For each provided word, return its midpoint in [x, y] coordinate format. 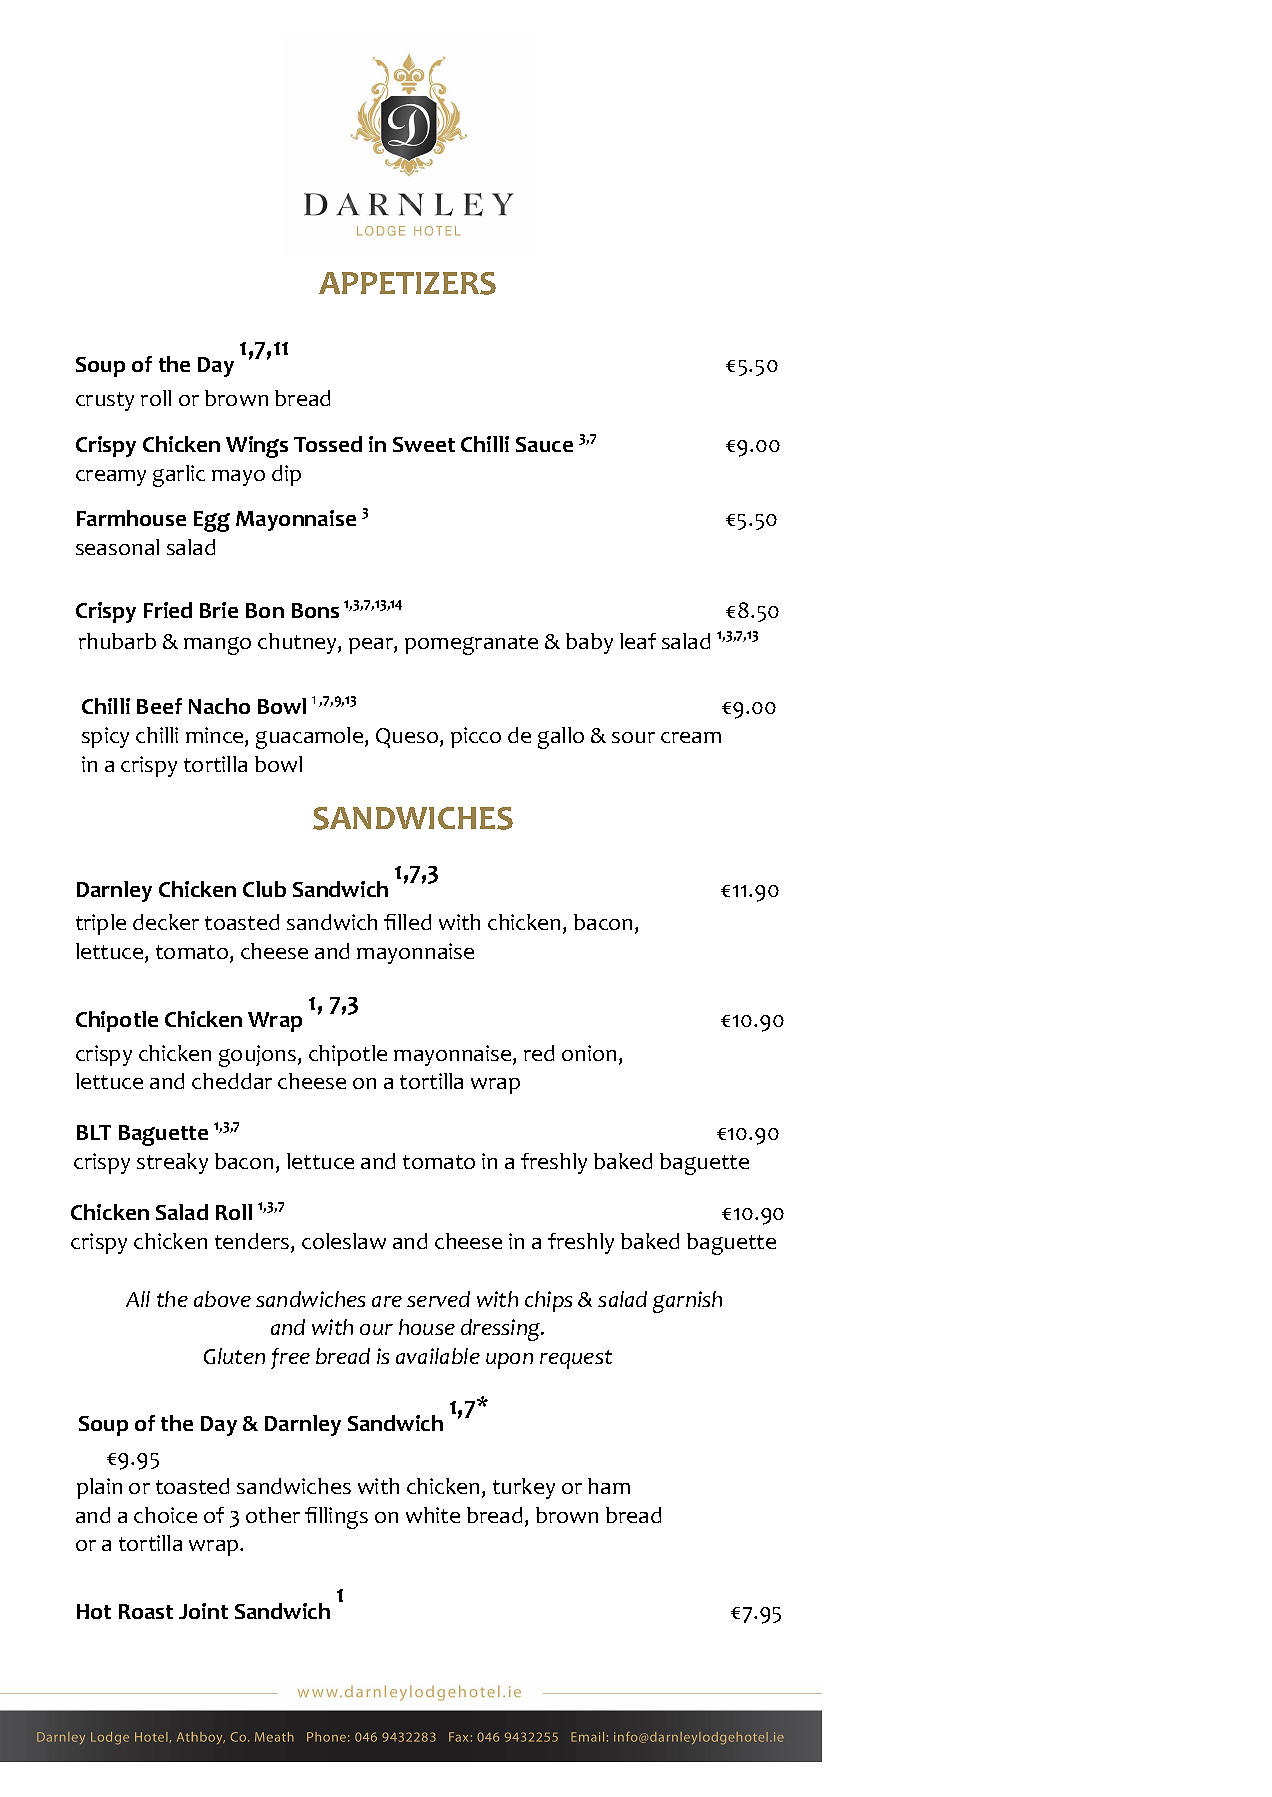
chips [548, 1301]
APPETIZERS [407, 283]
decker [166, 922]
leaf [638, 641]
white [433, 1515]
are [387, 1301]
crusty [105, 401]
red [539, 1053]
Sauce [544, 444]
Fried [168, 610]
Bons [315, 610]
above [222, 1299]
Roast [146, 1611]
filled [407, 922]
